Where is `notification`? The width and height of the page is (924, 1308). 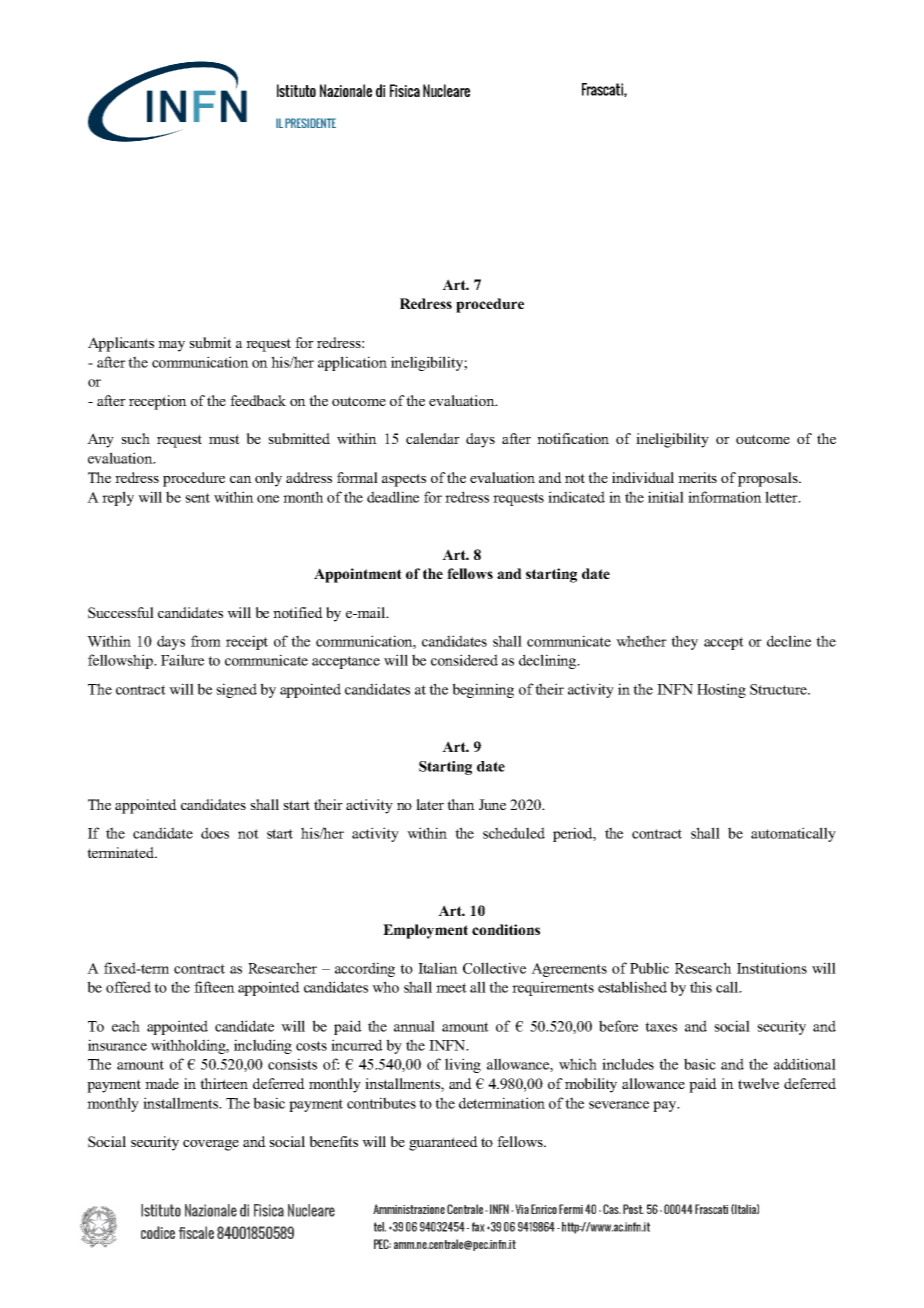
notification is located at coordinates (573, 438).
